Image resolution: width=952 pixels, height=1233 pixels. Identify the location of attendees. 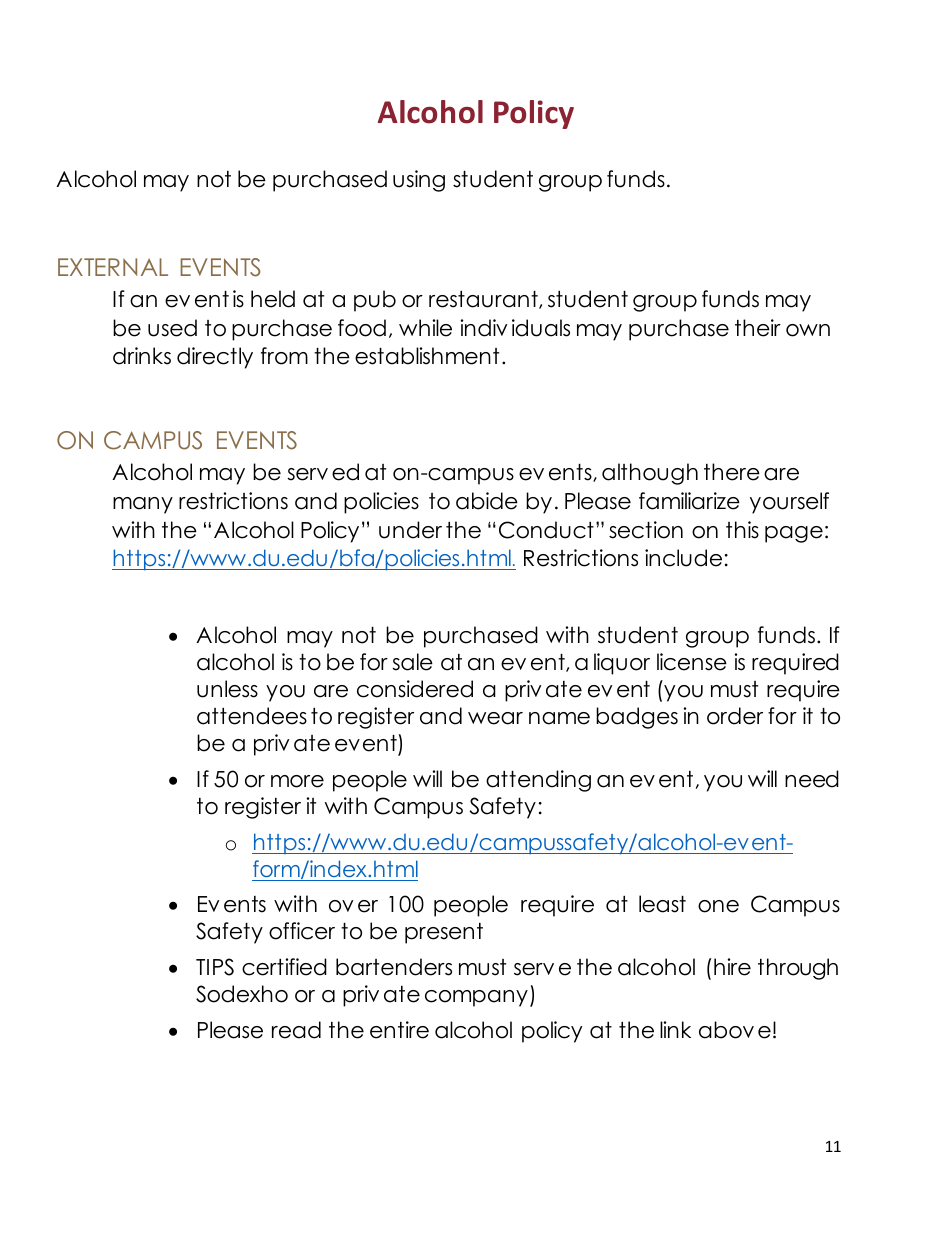
(252, 716).
